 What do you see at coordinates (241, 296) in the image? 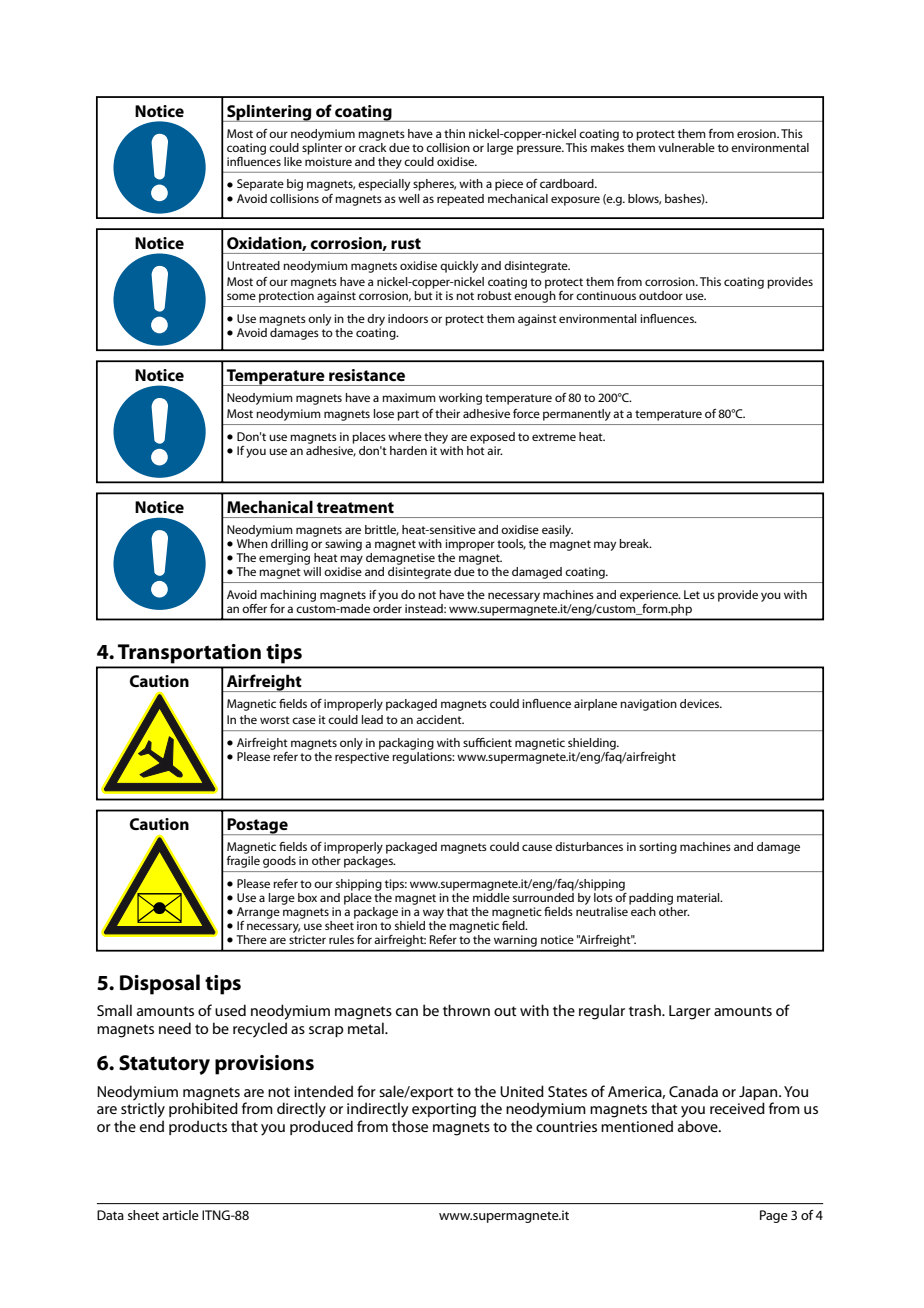
I see `some` at bounding box center [241, 296].
